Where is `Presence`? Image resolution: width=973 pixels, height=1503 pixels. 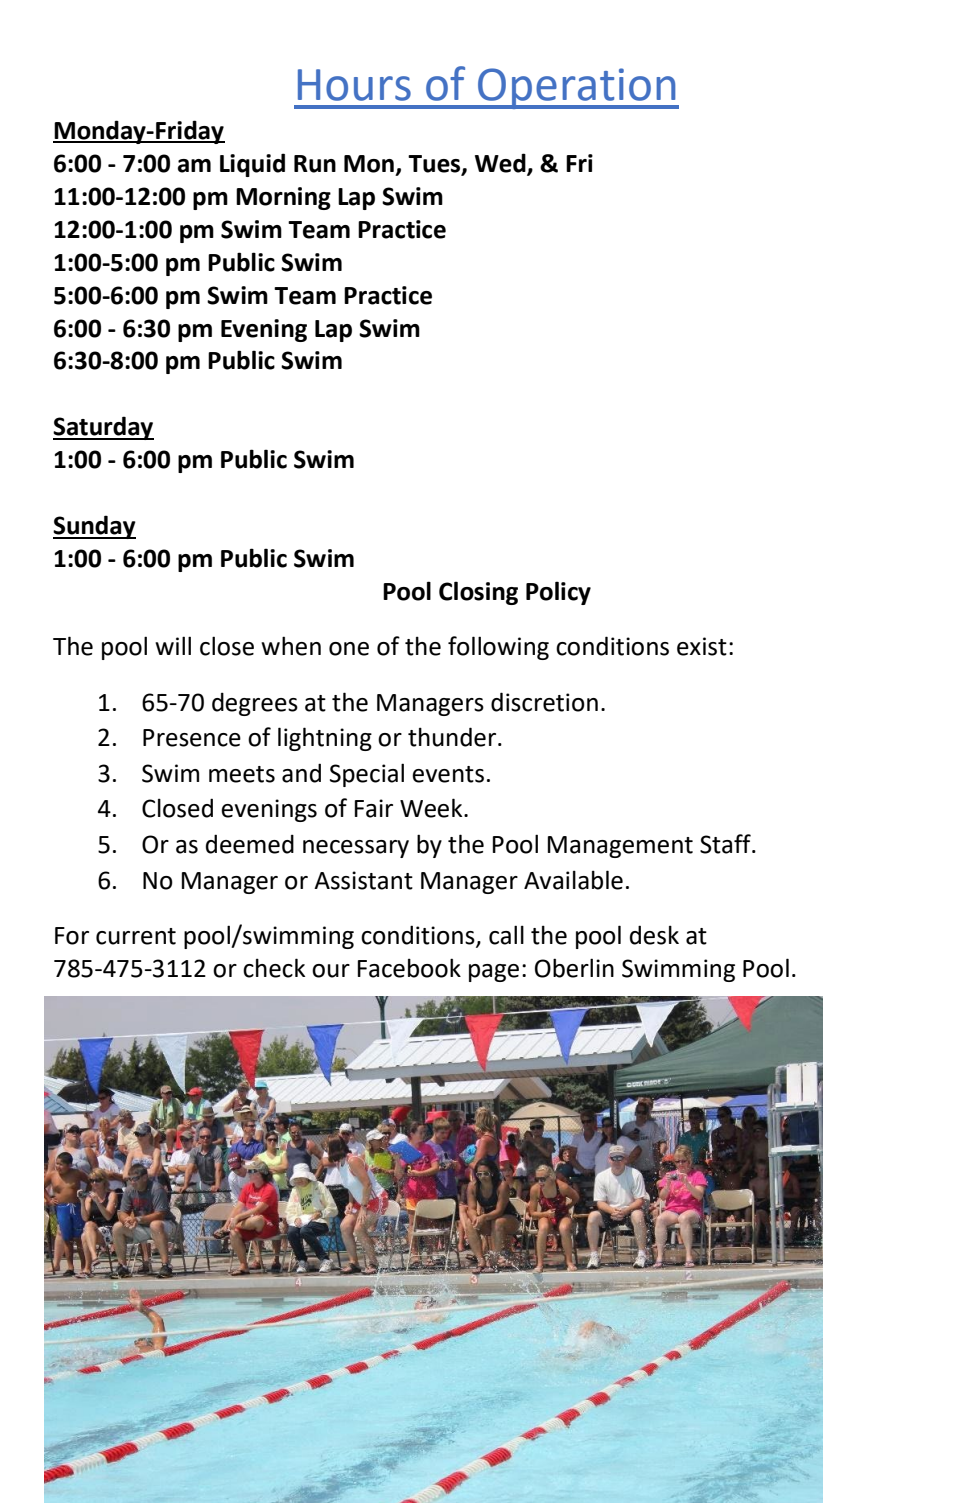 Presence is located at coordinates (192, 738).
